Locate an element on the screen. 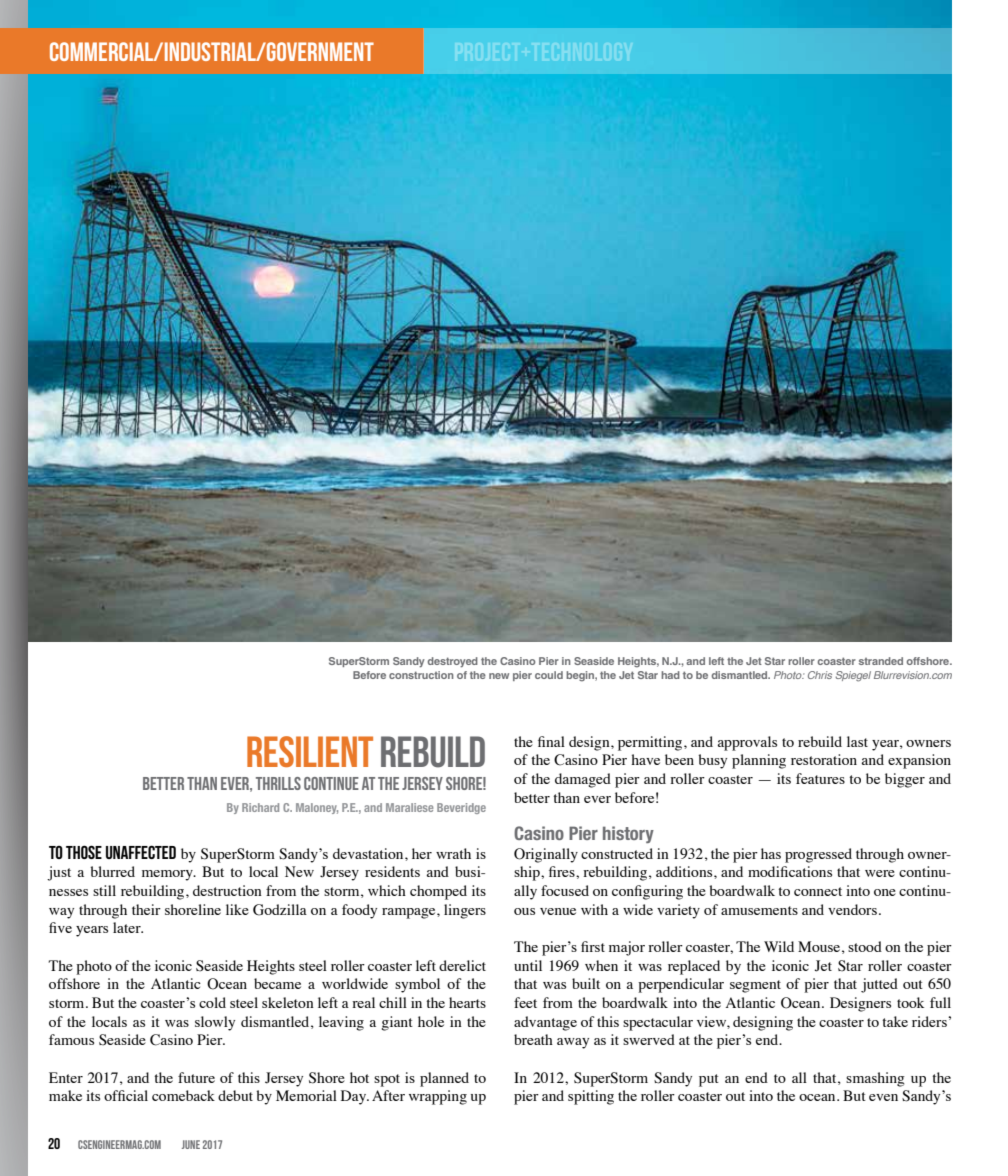  thrills is located at coordinates (278, 783).
